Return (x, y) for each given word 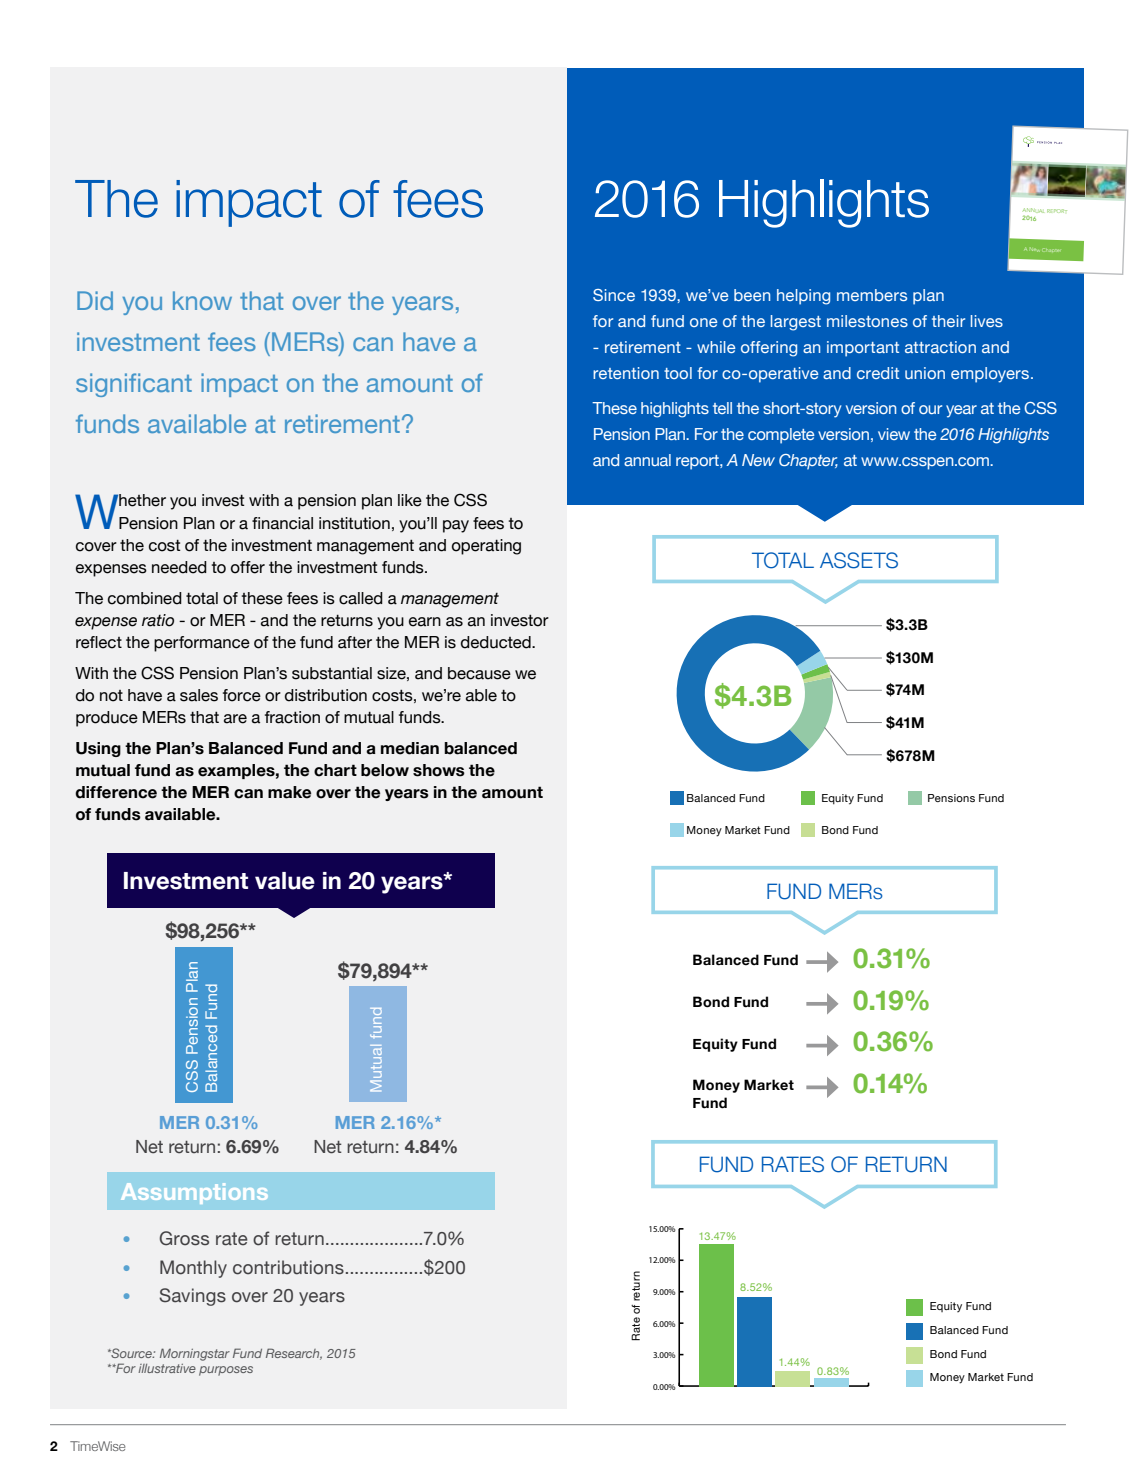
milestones (867, 321)
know (202, 300)
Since (614, 295)
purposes (226, 1371)
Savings (192, 1297)
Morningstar (195, 1354)
